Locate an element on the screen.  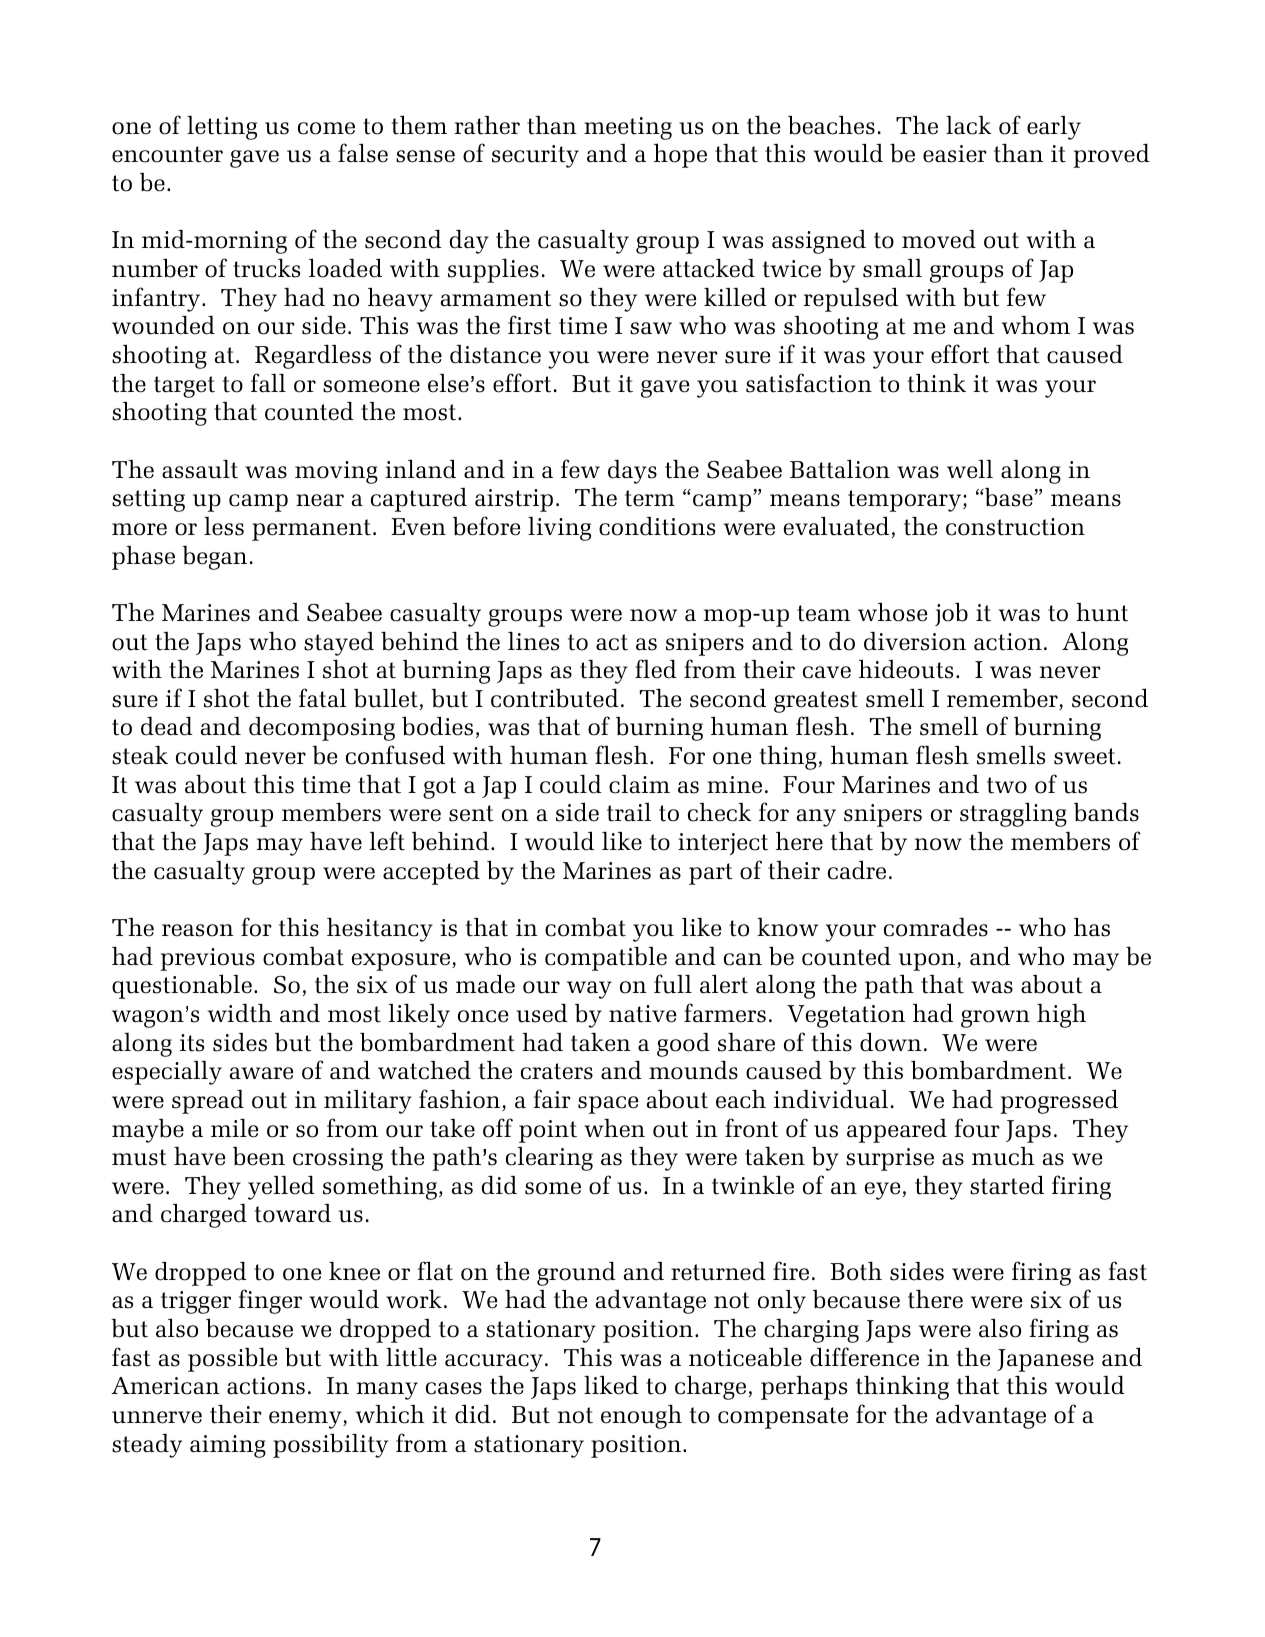
fatal is located at coordinates (323, 698).
